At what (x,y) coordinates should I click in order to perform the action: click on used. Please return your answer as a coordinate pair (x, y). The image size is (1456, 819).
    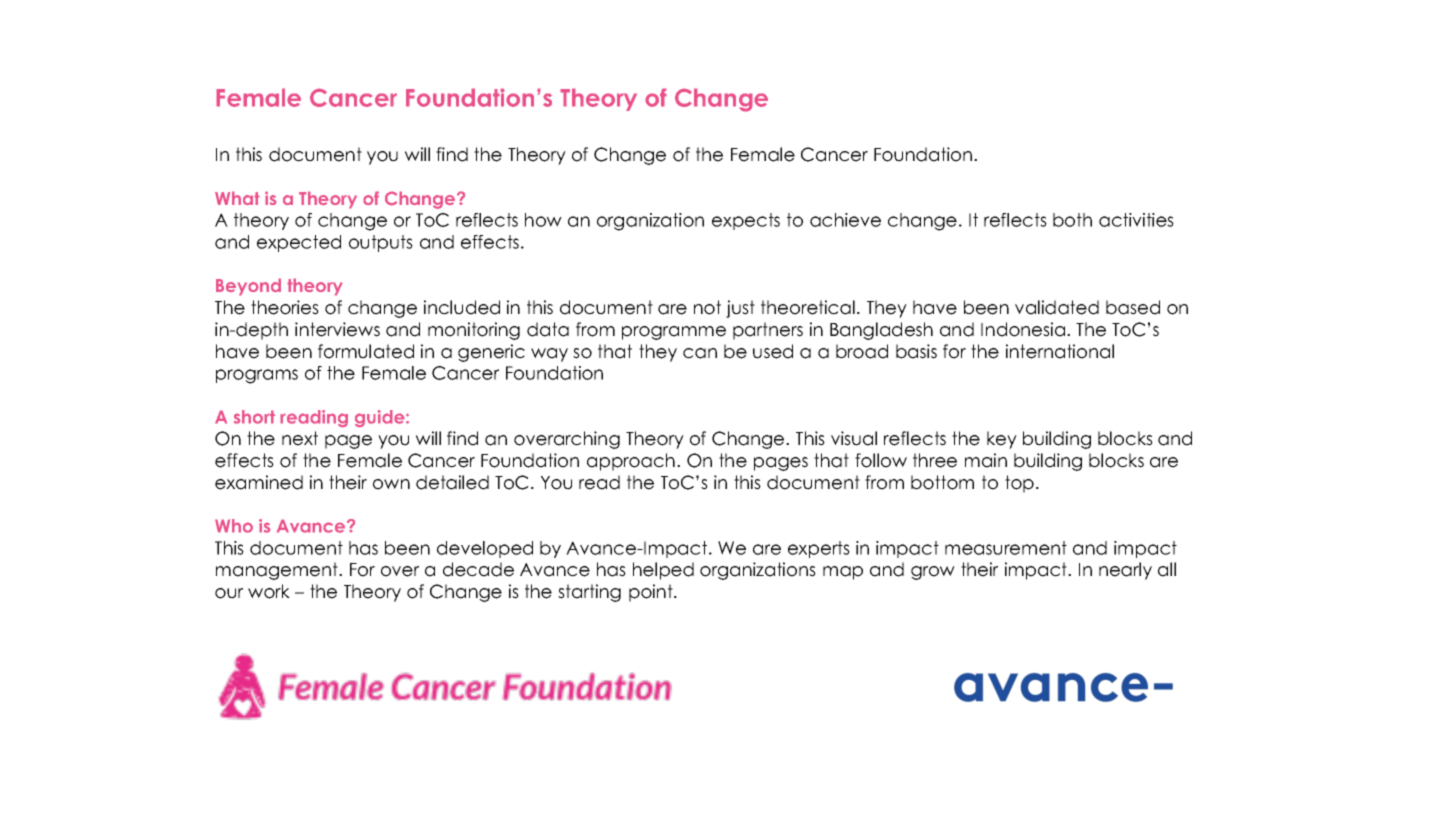
    Looking at the image, I should click on (773, 351).
